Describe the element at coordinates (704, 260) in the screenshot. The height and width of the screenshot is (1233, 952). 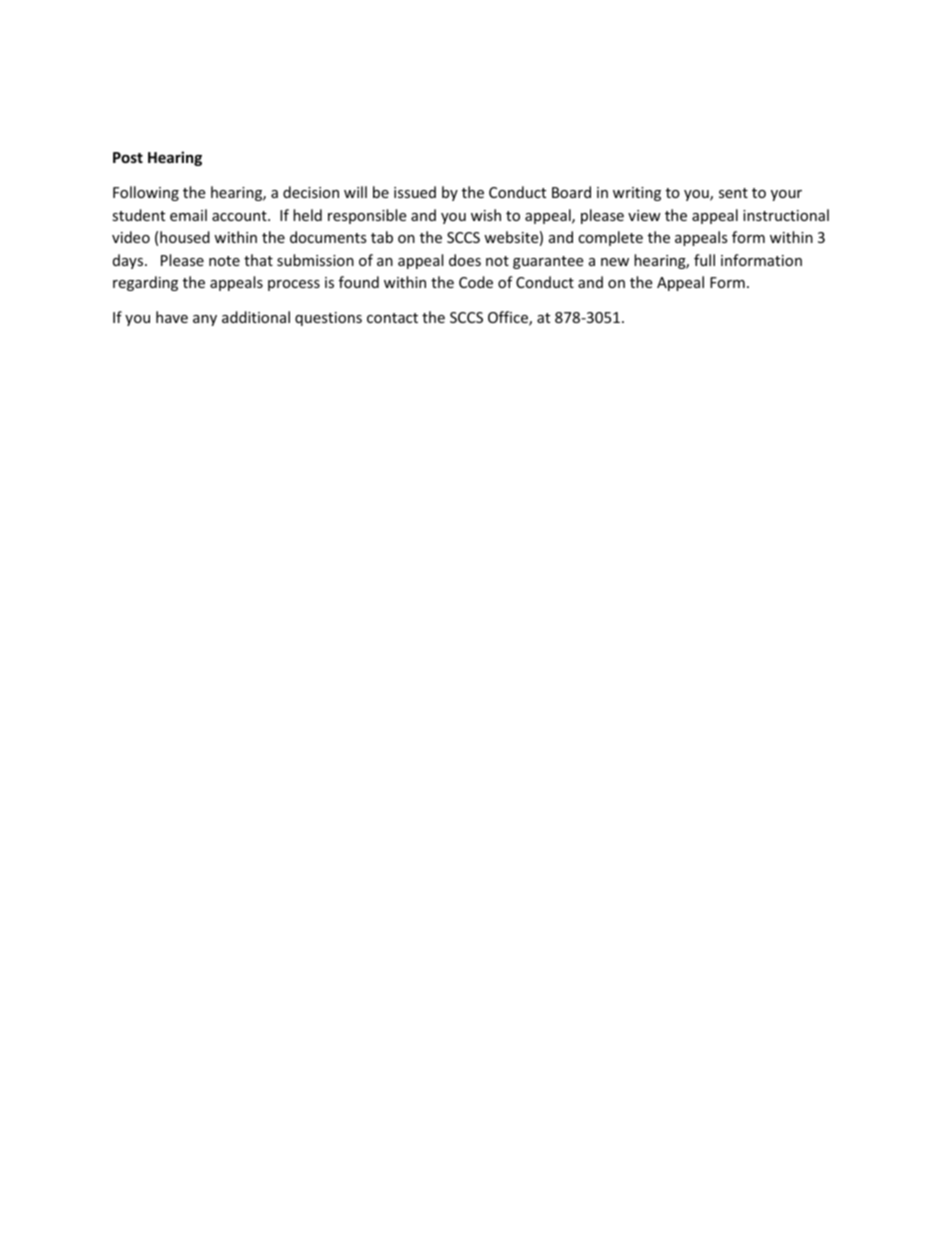
I see `full` at that location.
